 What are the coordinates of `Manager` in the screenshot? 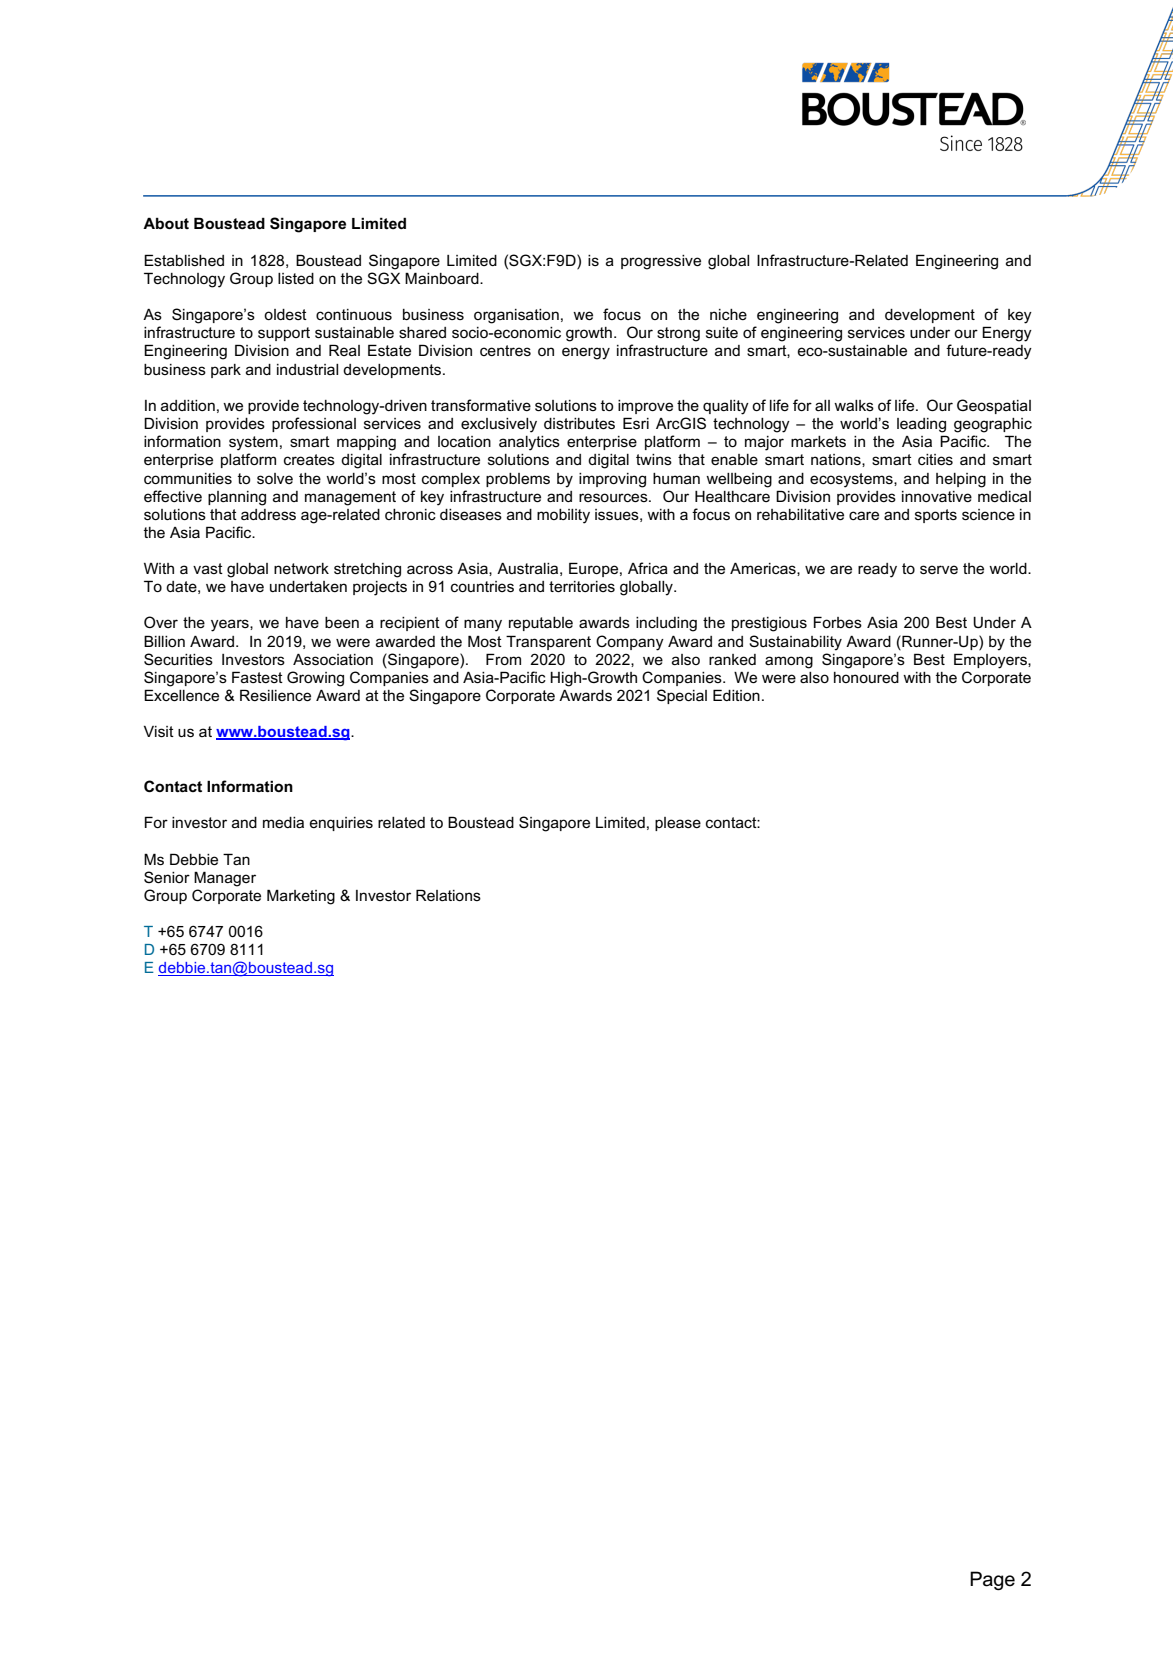 It's located at (225, 879).
